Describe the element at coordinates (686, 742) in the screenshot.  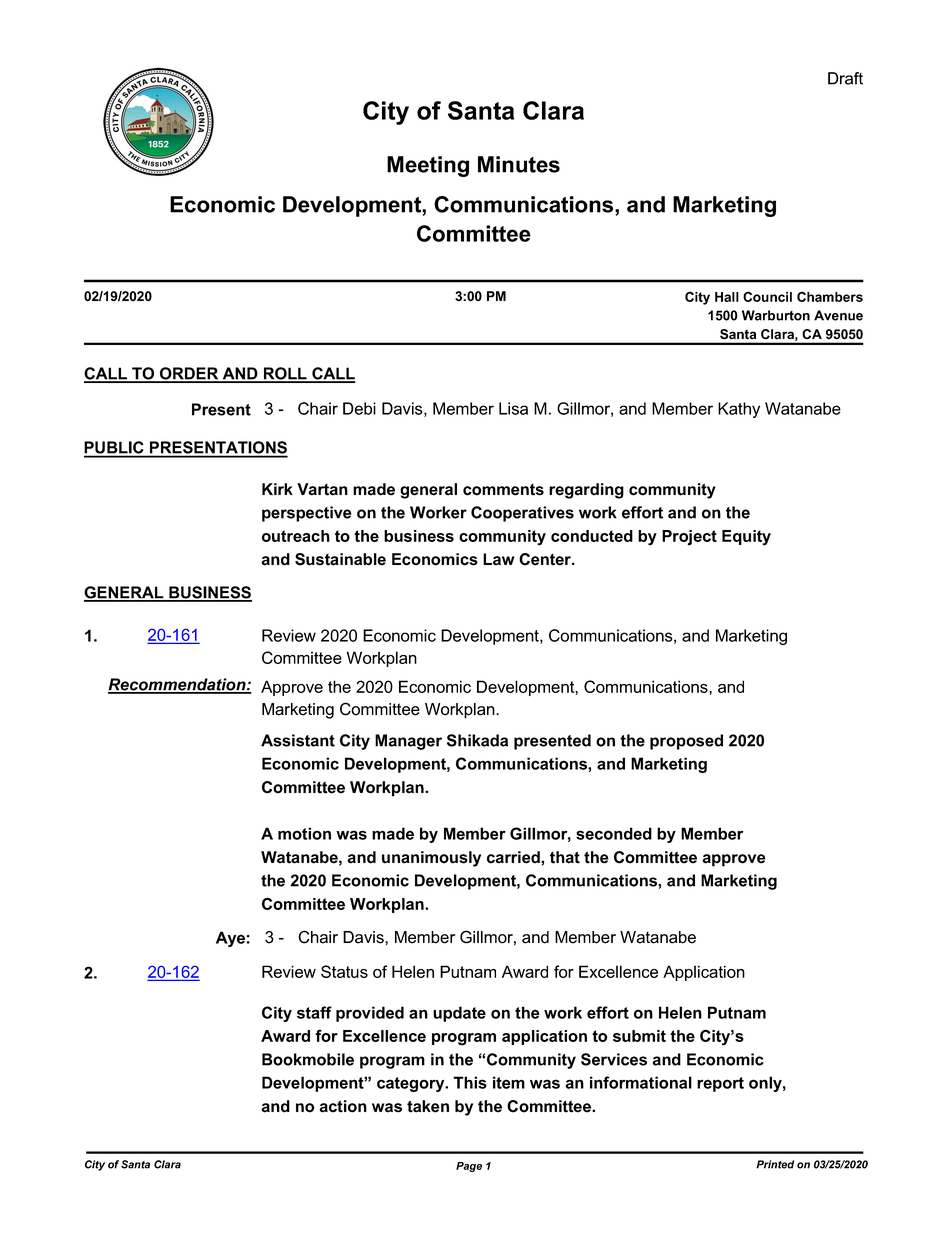
I see `proposed` at that location.
